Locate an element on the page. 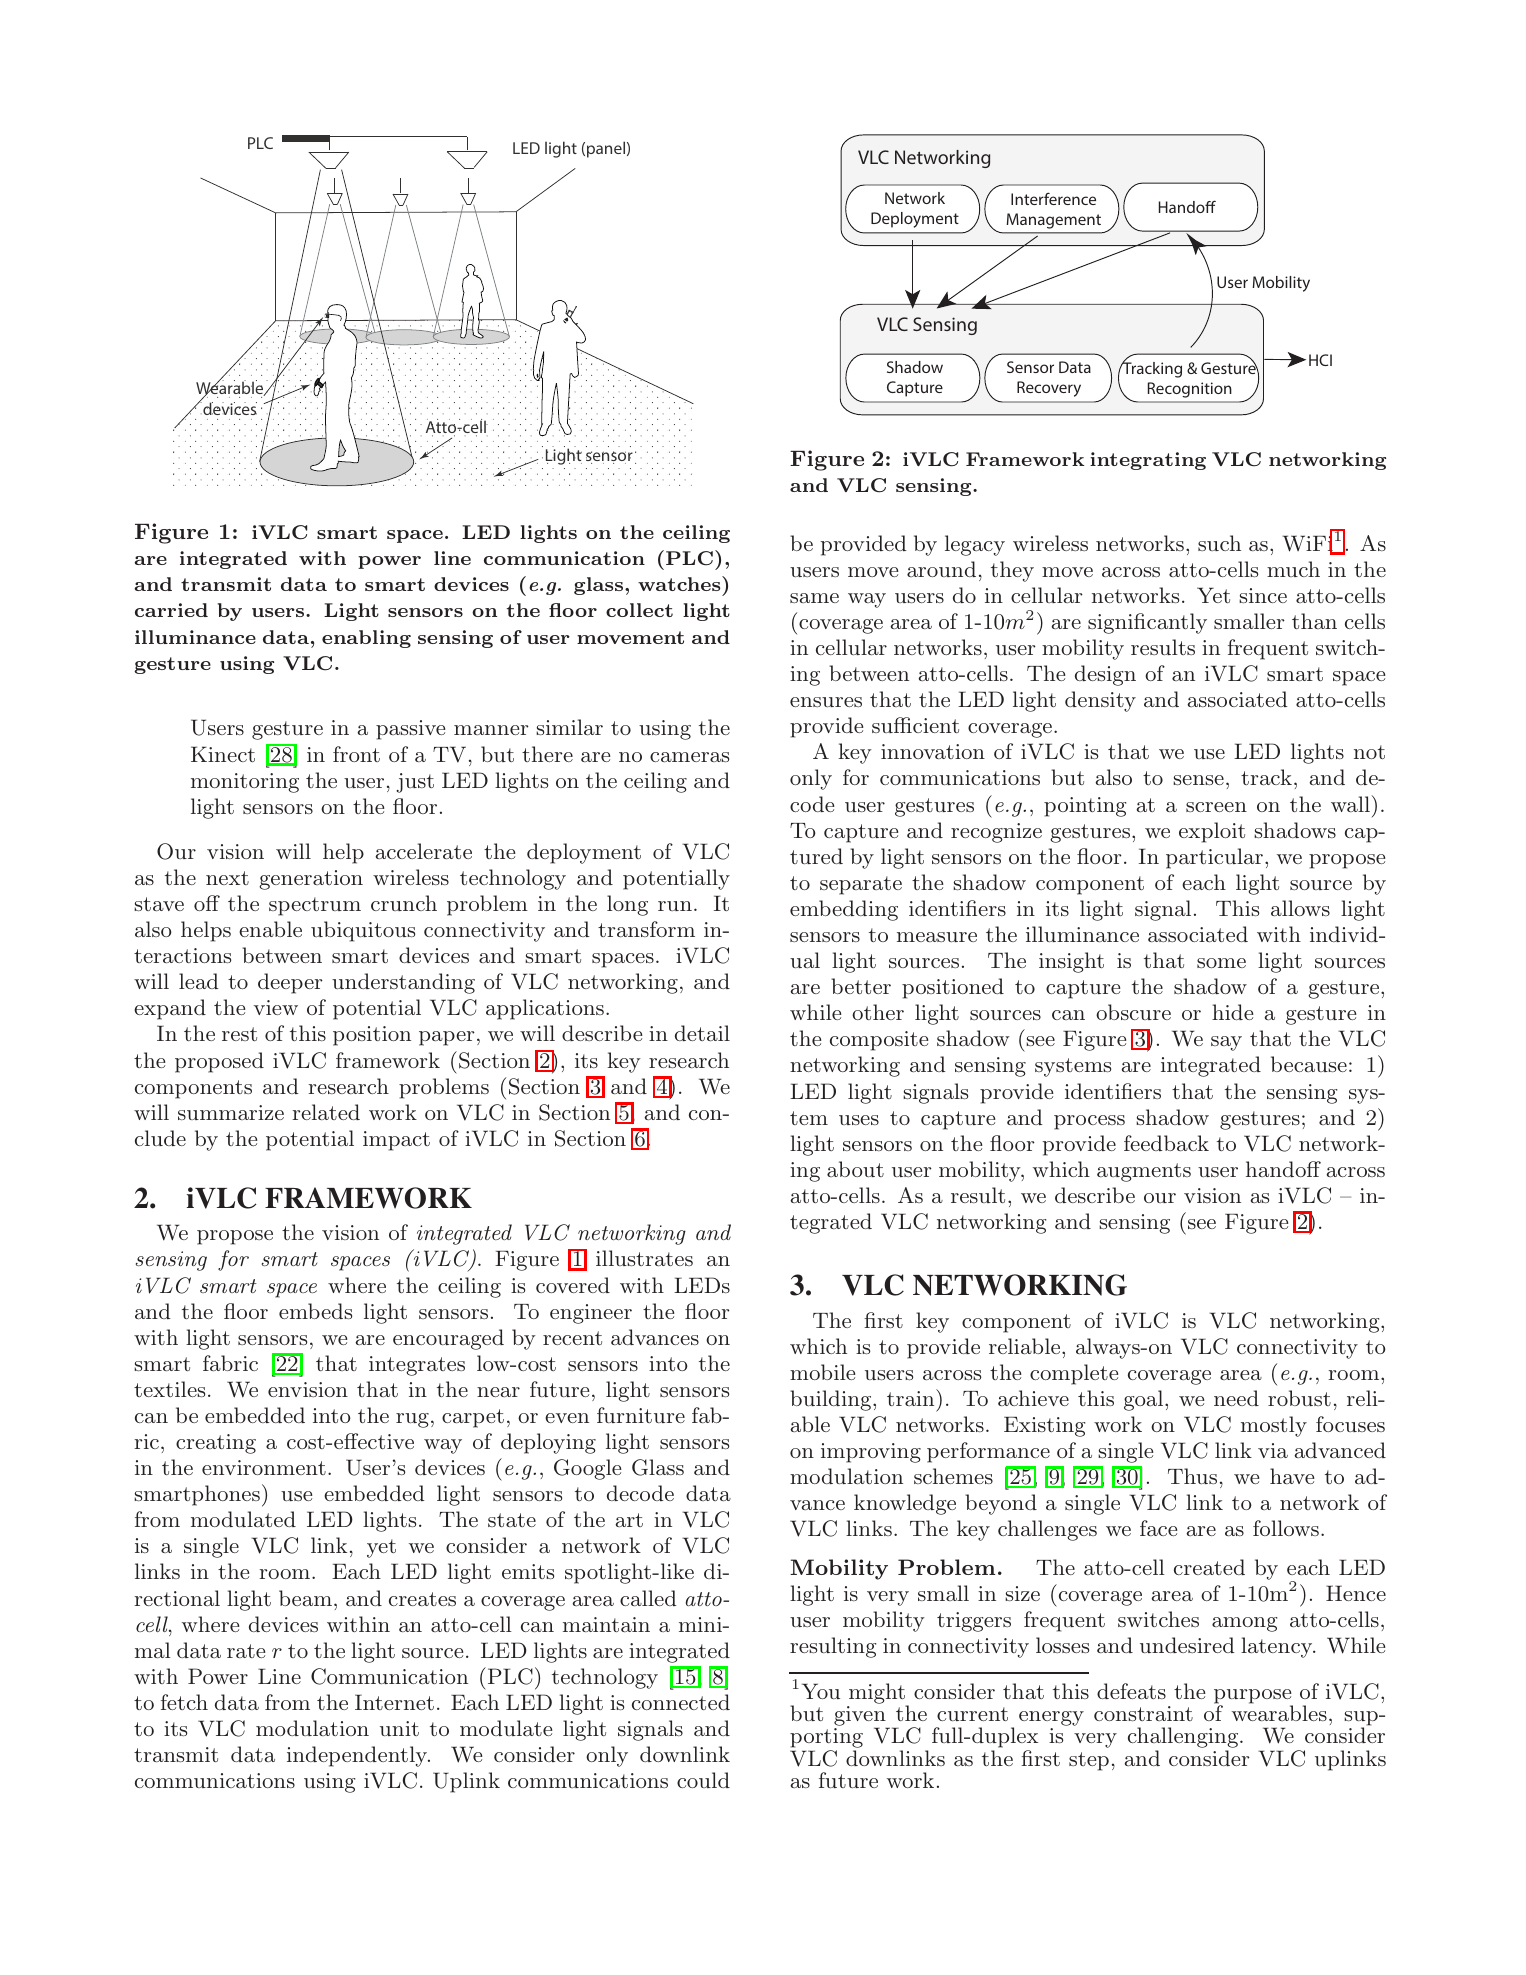  independently is located at coordinates (358, 1756).
